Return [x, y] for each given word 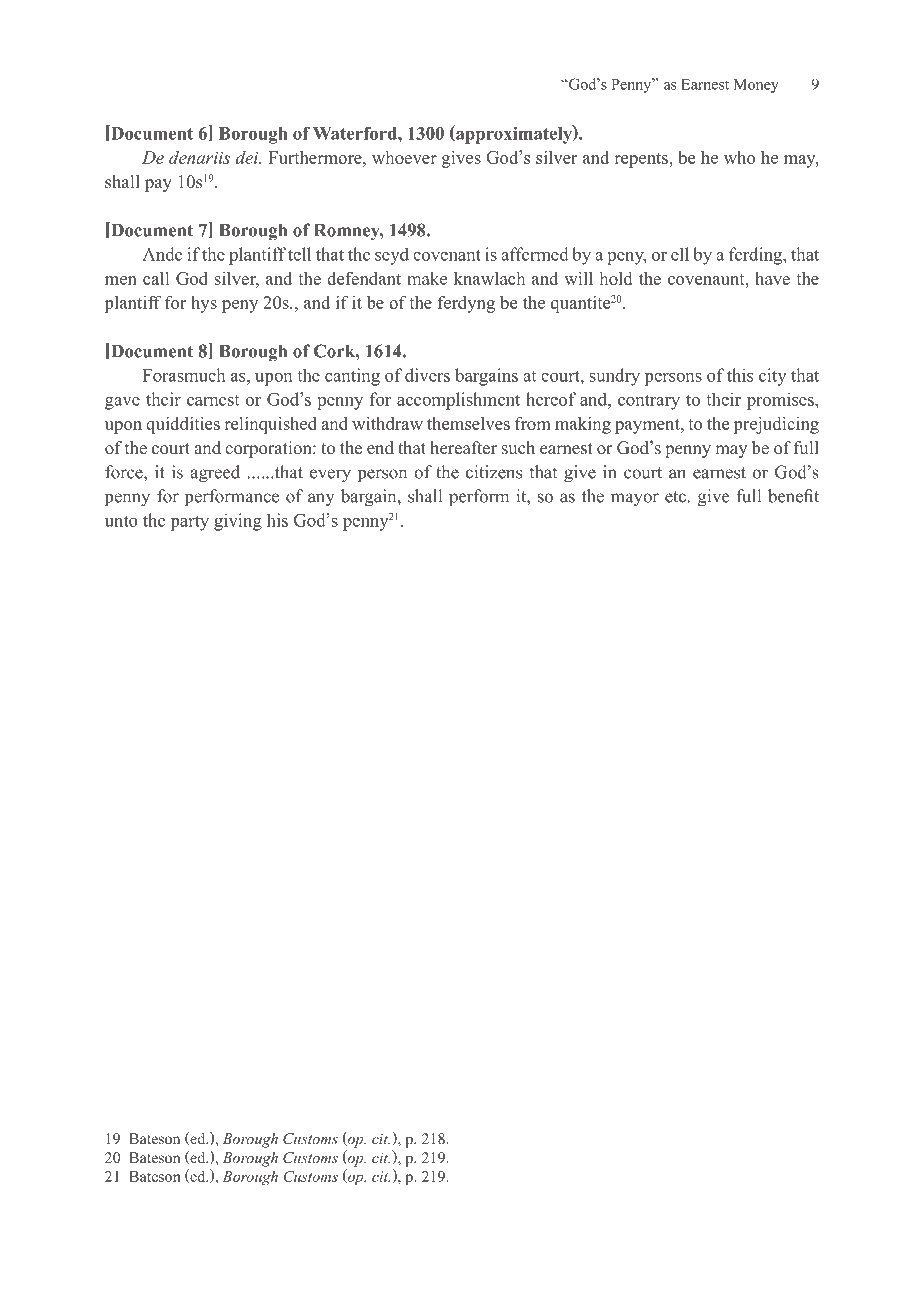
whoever [404, 157]
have [772, 278]
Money [756, 86]
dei [248, 157]
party [190, 523]
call [156, 278]
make [427, 278]
